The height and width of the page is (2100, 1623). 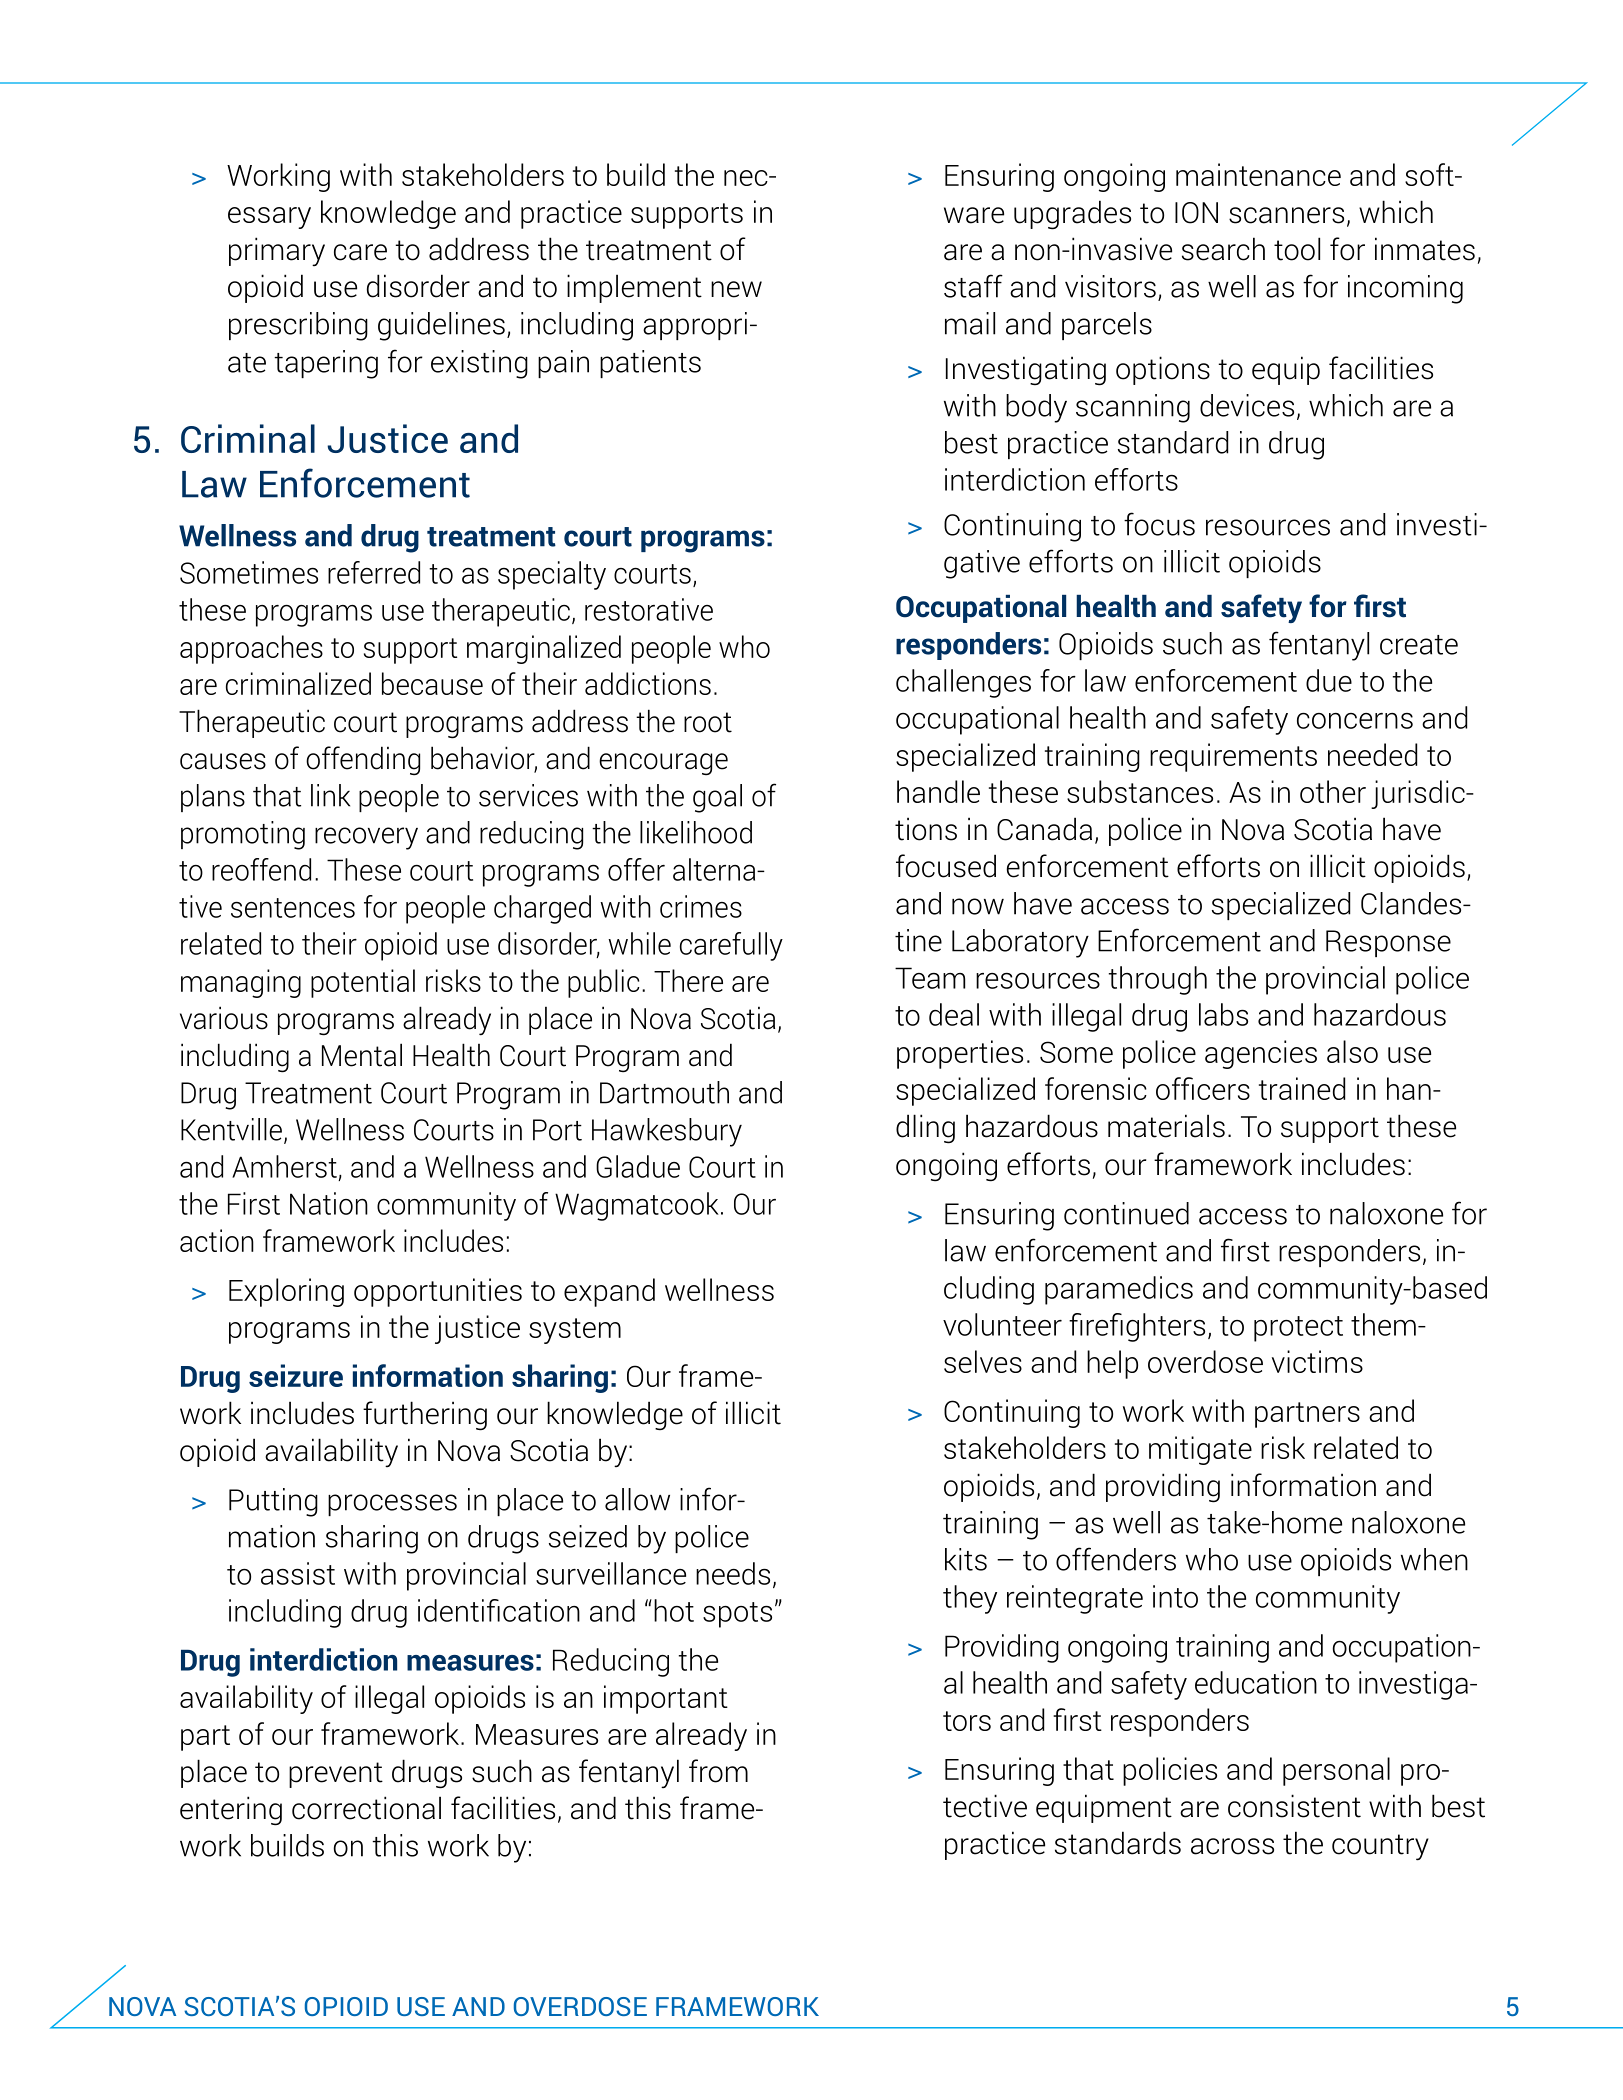 I want to click on challenges, so click(x=963, y=683).
